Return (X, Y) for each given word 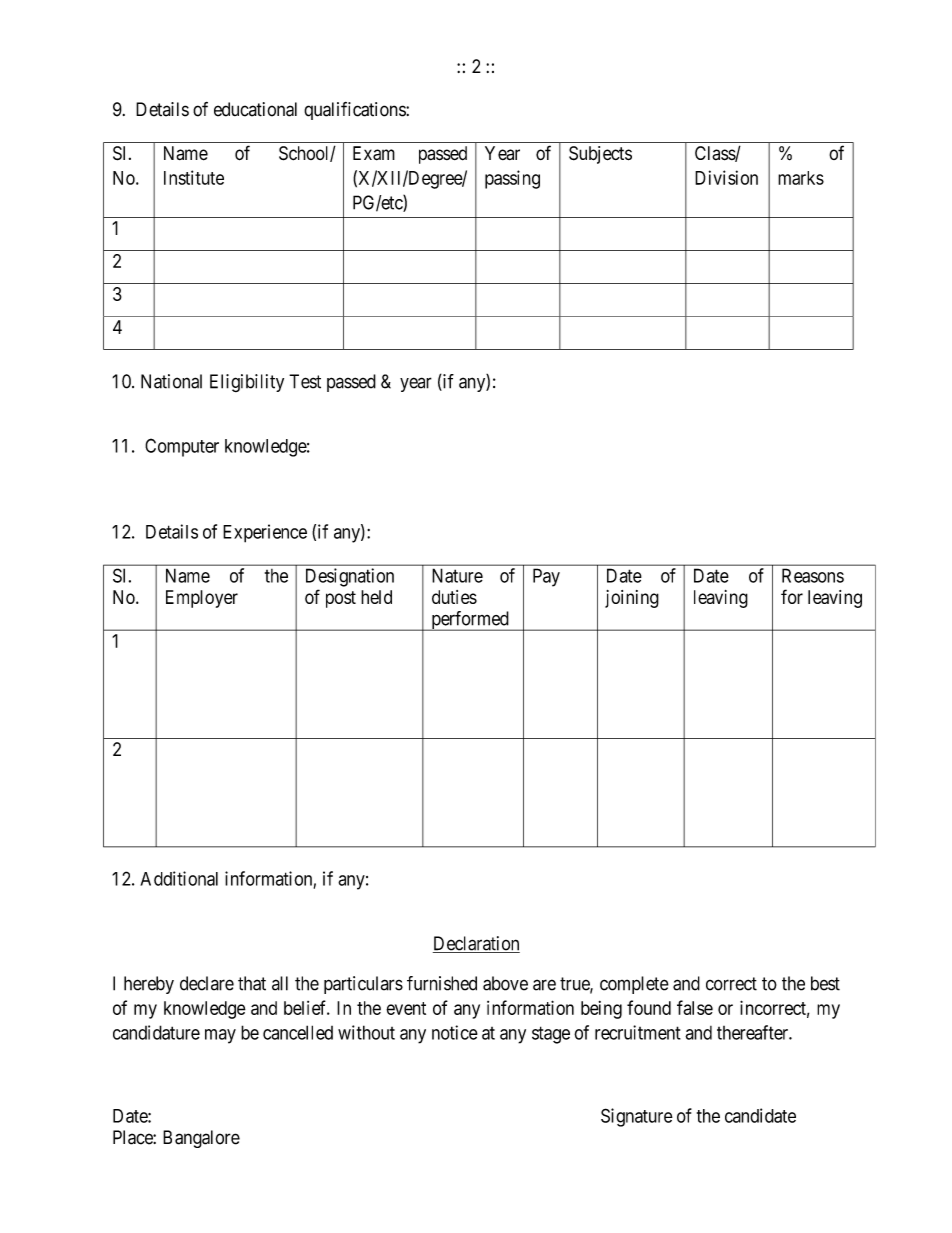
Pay (546, 577)
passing (512, 179)
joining (632, 599)
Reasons (813, 575)
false (695, 1007)
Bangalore (201, 1139)
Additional (179, 878)
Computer (182, 447)
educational (255, 109)
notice (455, 1032)
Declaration (476, 944)
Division (726, 177)
